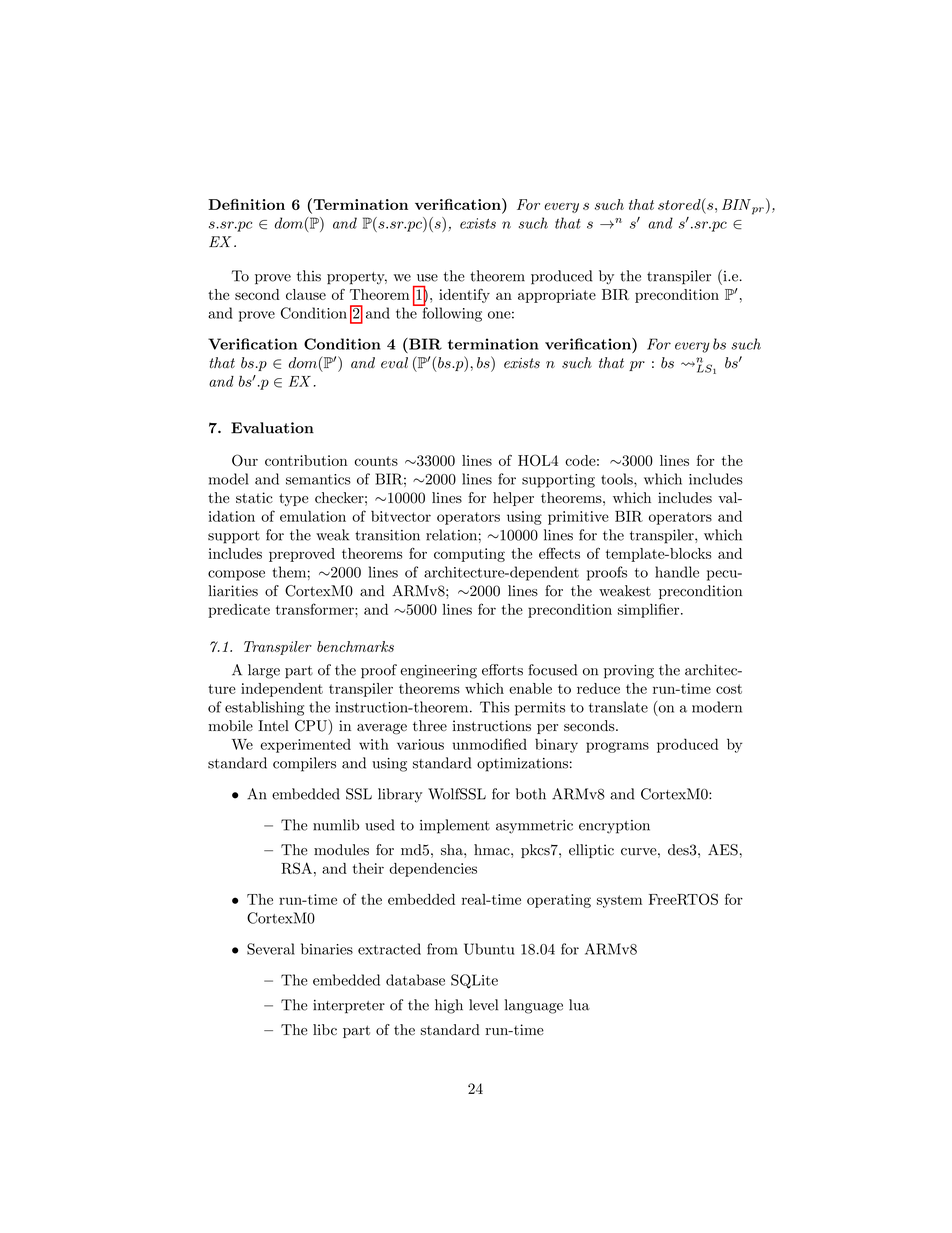  Describe the element at coordinates (557, 296) in the image. I see `appropriate` at that location.
